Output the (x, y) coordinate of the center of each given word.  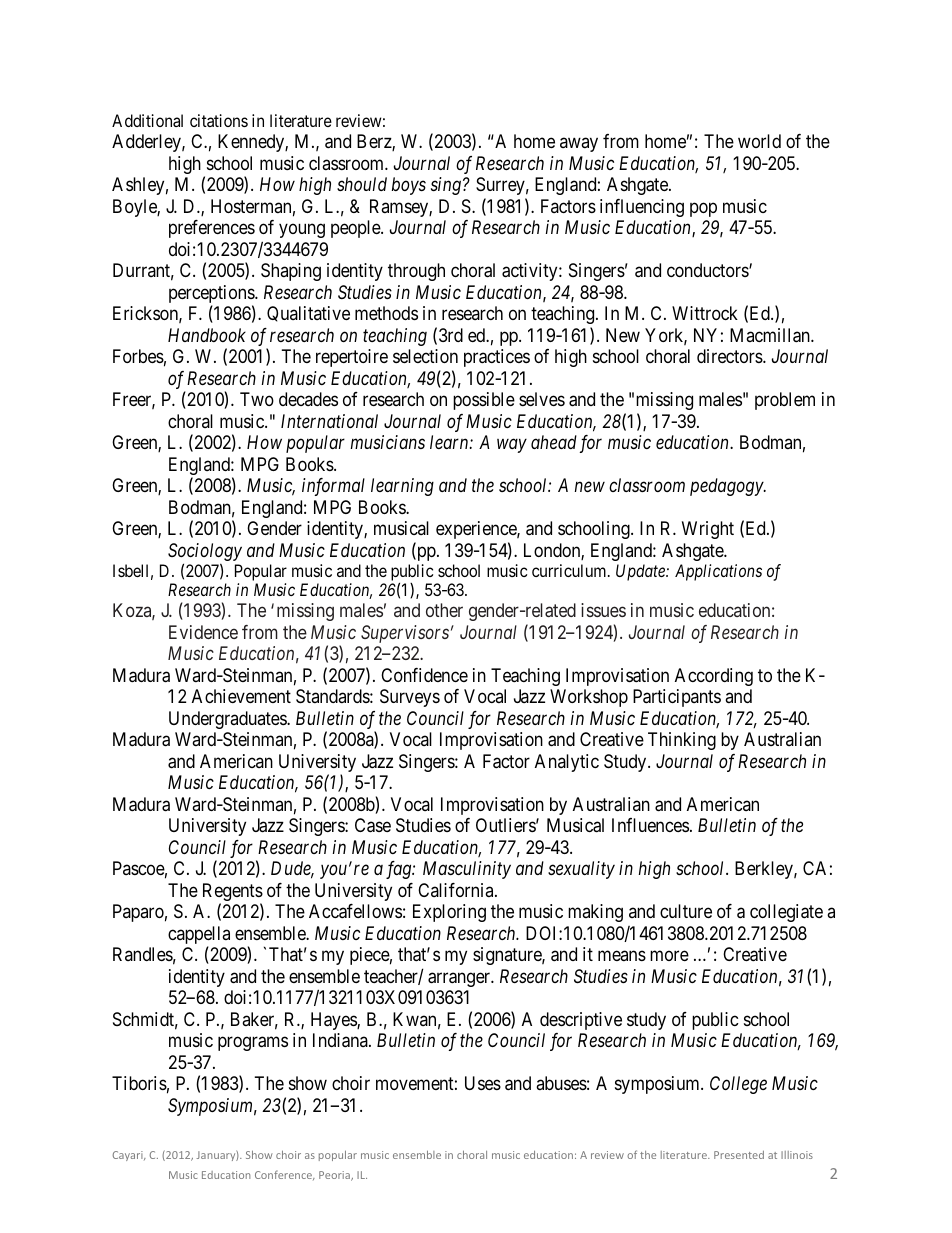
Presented (739, 1155)
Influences (650, 825)
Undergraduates (228, 720)
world (759, 141)
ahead (554, 442)
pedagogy (727, 487)
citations (219, 120)
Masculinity (467, 870)
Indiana (341, 1040)
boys (409, 186)
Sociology (205, 552)
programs (253, 1044)
